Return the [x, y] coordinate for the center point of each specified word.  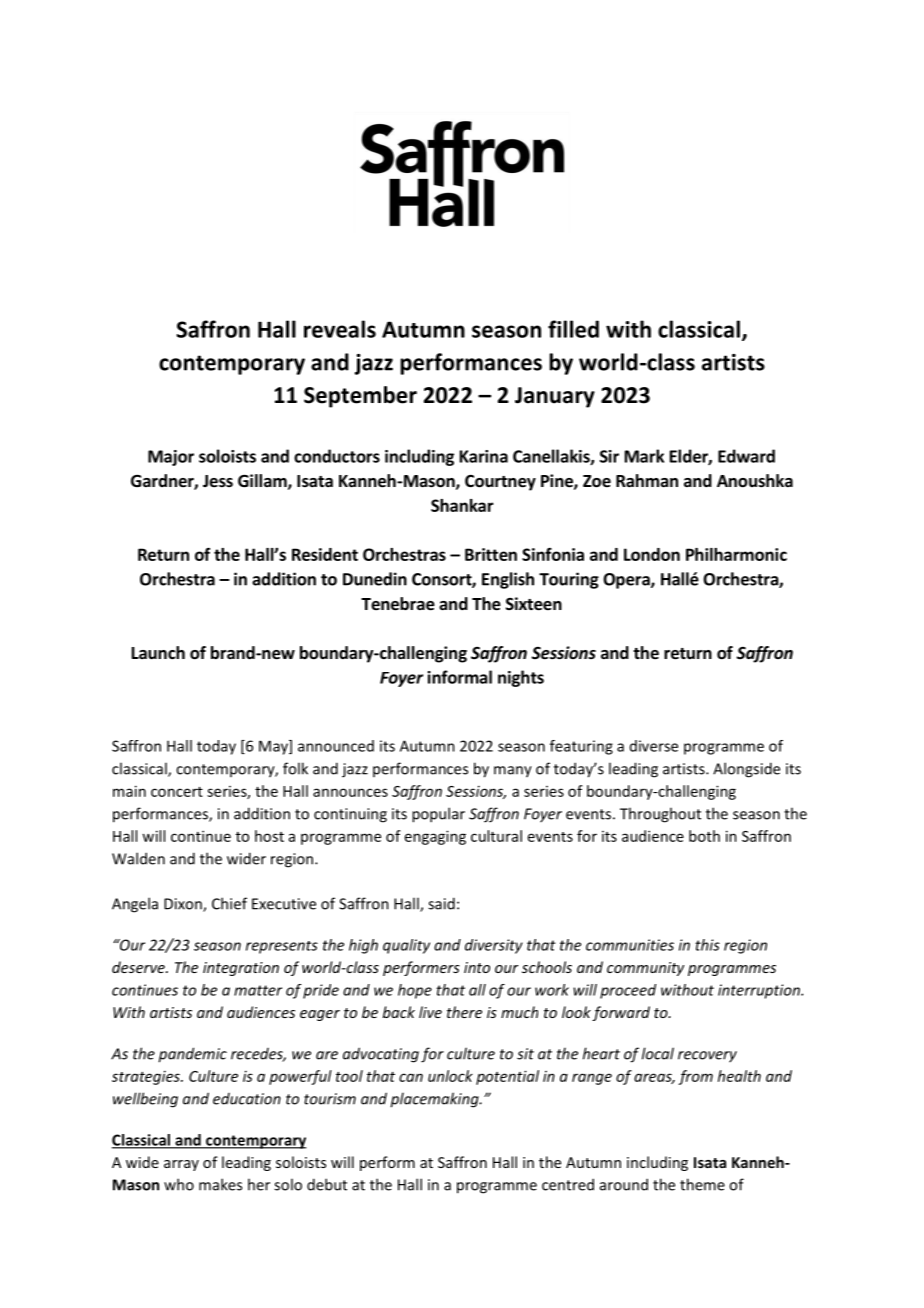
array [181, 1165]
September [360, 397]
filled [573, 329]
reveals [340, 329]
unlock [450, 1076]
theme [702, 1184]
